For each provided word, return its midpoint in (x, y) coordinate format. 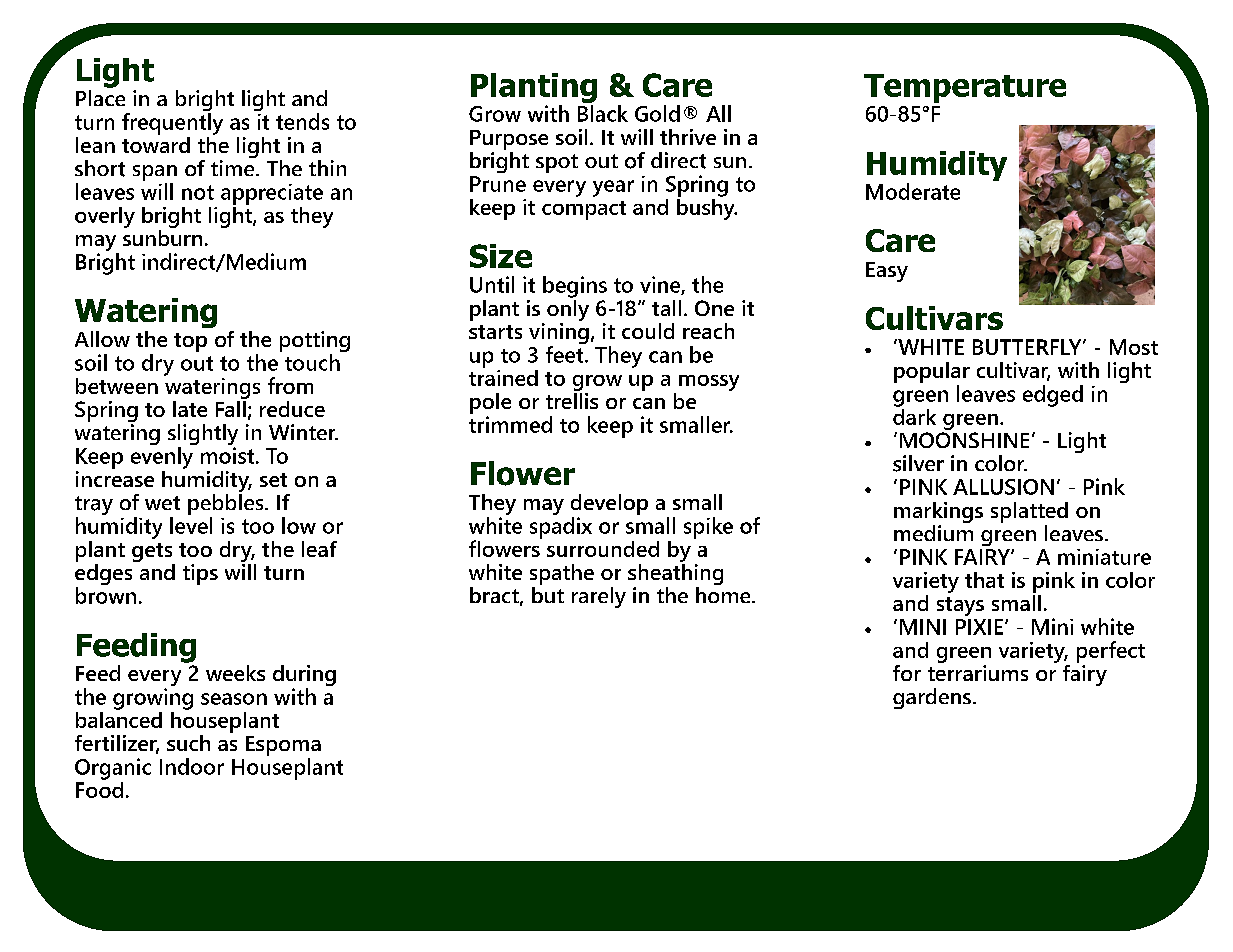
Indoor (192, 766)
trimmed (510, 424)
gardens (932, 698)
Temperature (965, 88)
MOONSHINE (964, 440)
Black (603, 113)
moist (229, 455)
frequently (172, 122)
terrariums (978, 671)
